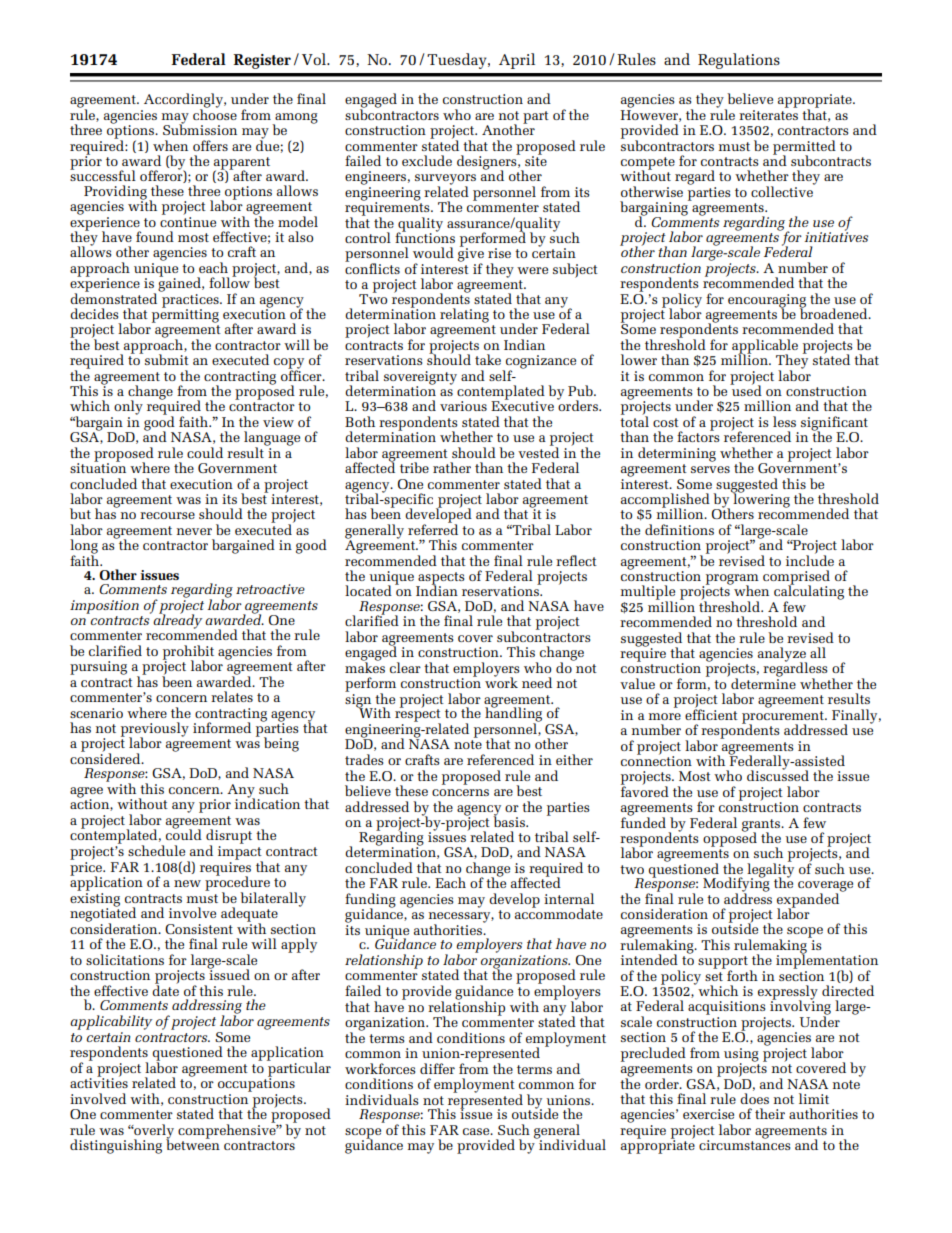 The height and width of the screenshot is (1233, 952). What do you see at coordinates (215, 113) in the screenshot?
I see `choose` at bounding box center [215, 113].
